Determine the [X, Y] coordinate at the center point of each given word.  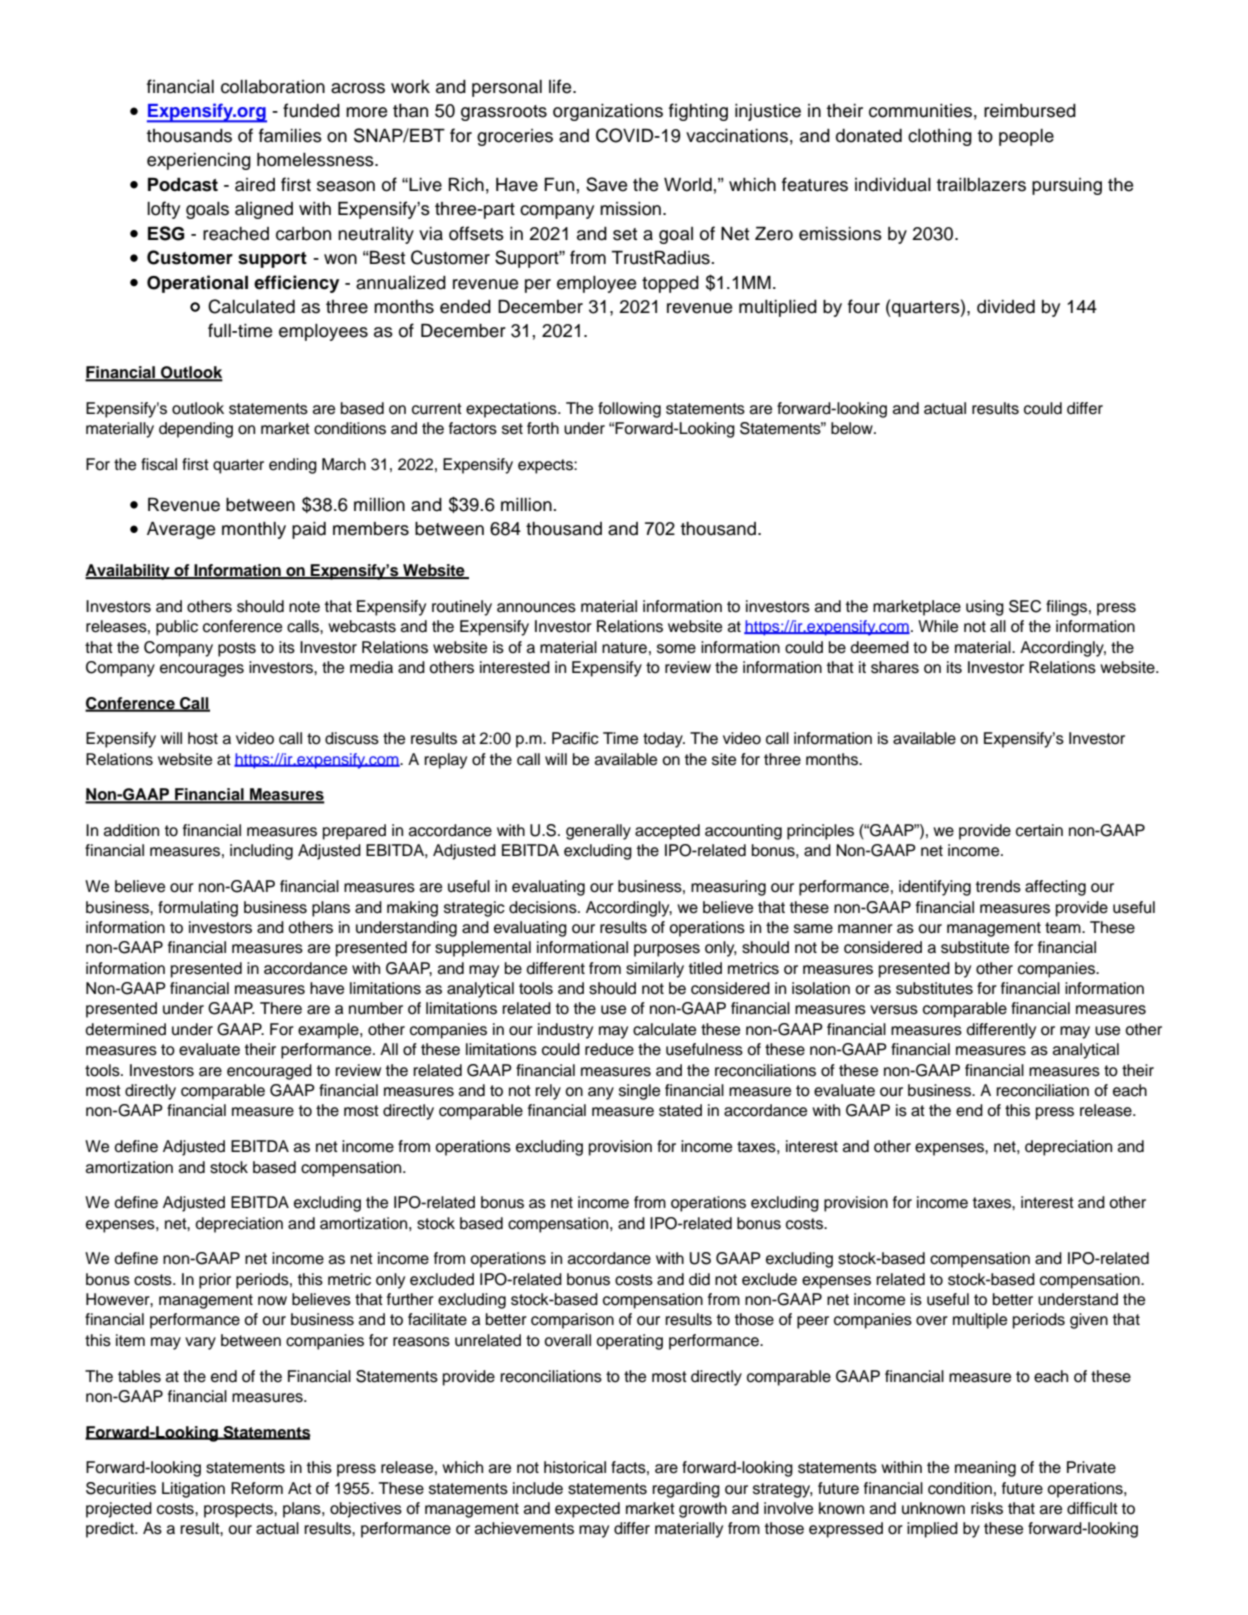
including [261, 852]
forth [543, 428]
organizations [608, 112]
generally [598, 832]
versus [894, 1010]
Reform [257, 1488]
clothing [940, 137]
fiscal [159, 464]
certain [1039, 830]
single [639, 1092]
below [853, 428]
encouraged [269, 1072]
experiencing [199, 161]
